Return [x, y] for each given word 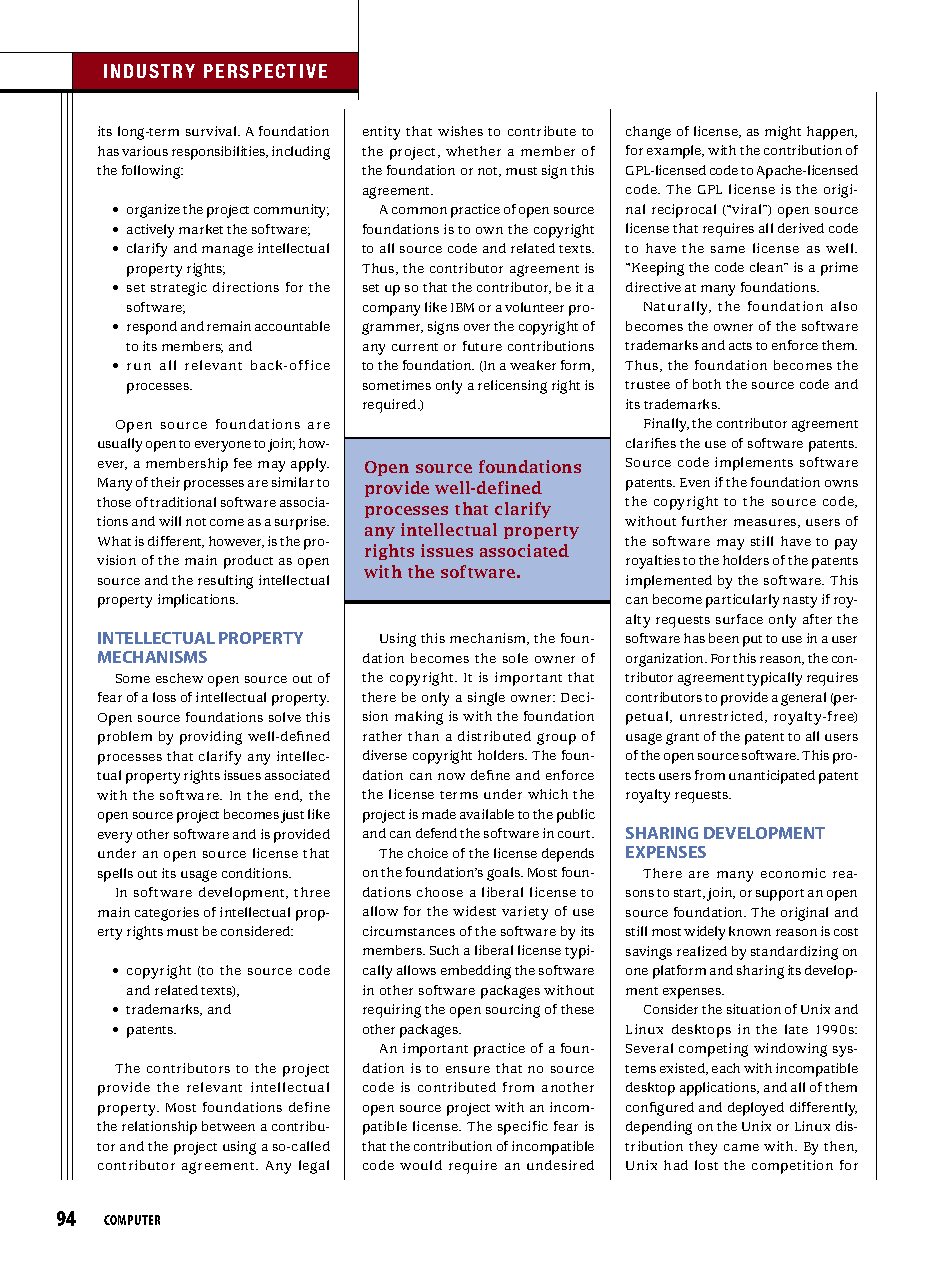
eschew [179, 678]
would [421, 1165]
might [783, 133]
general [803, 699]
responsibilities [220, 153]
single [486, 699]
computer [132, 1220]
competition [792, 1167]
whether [473, 151]
